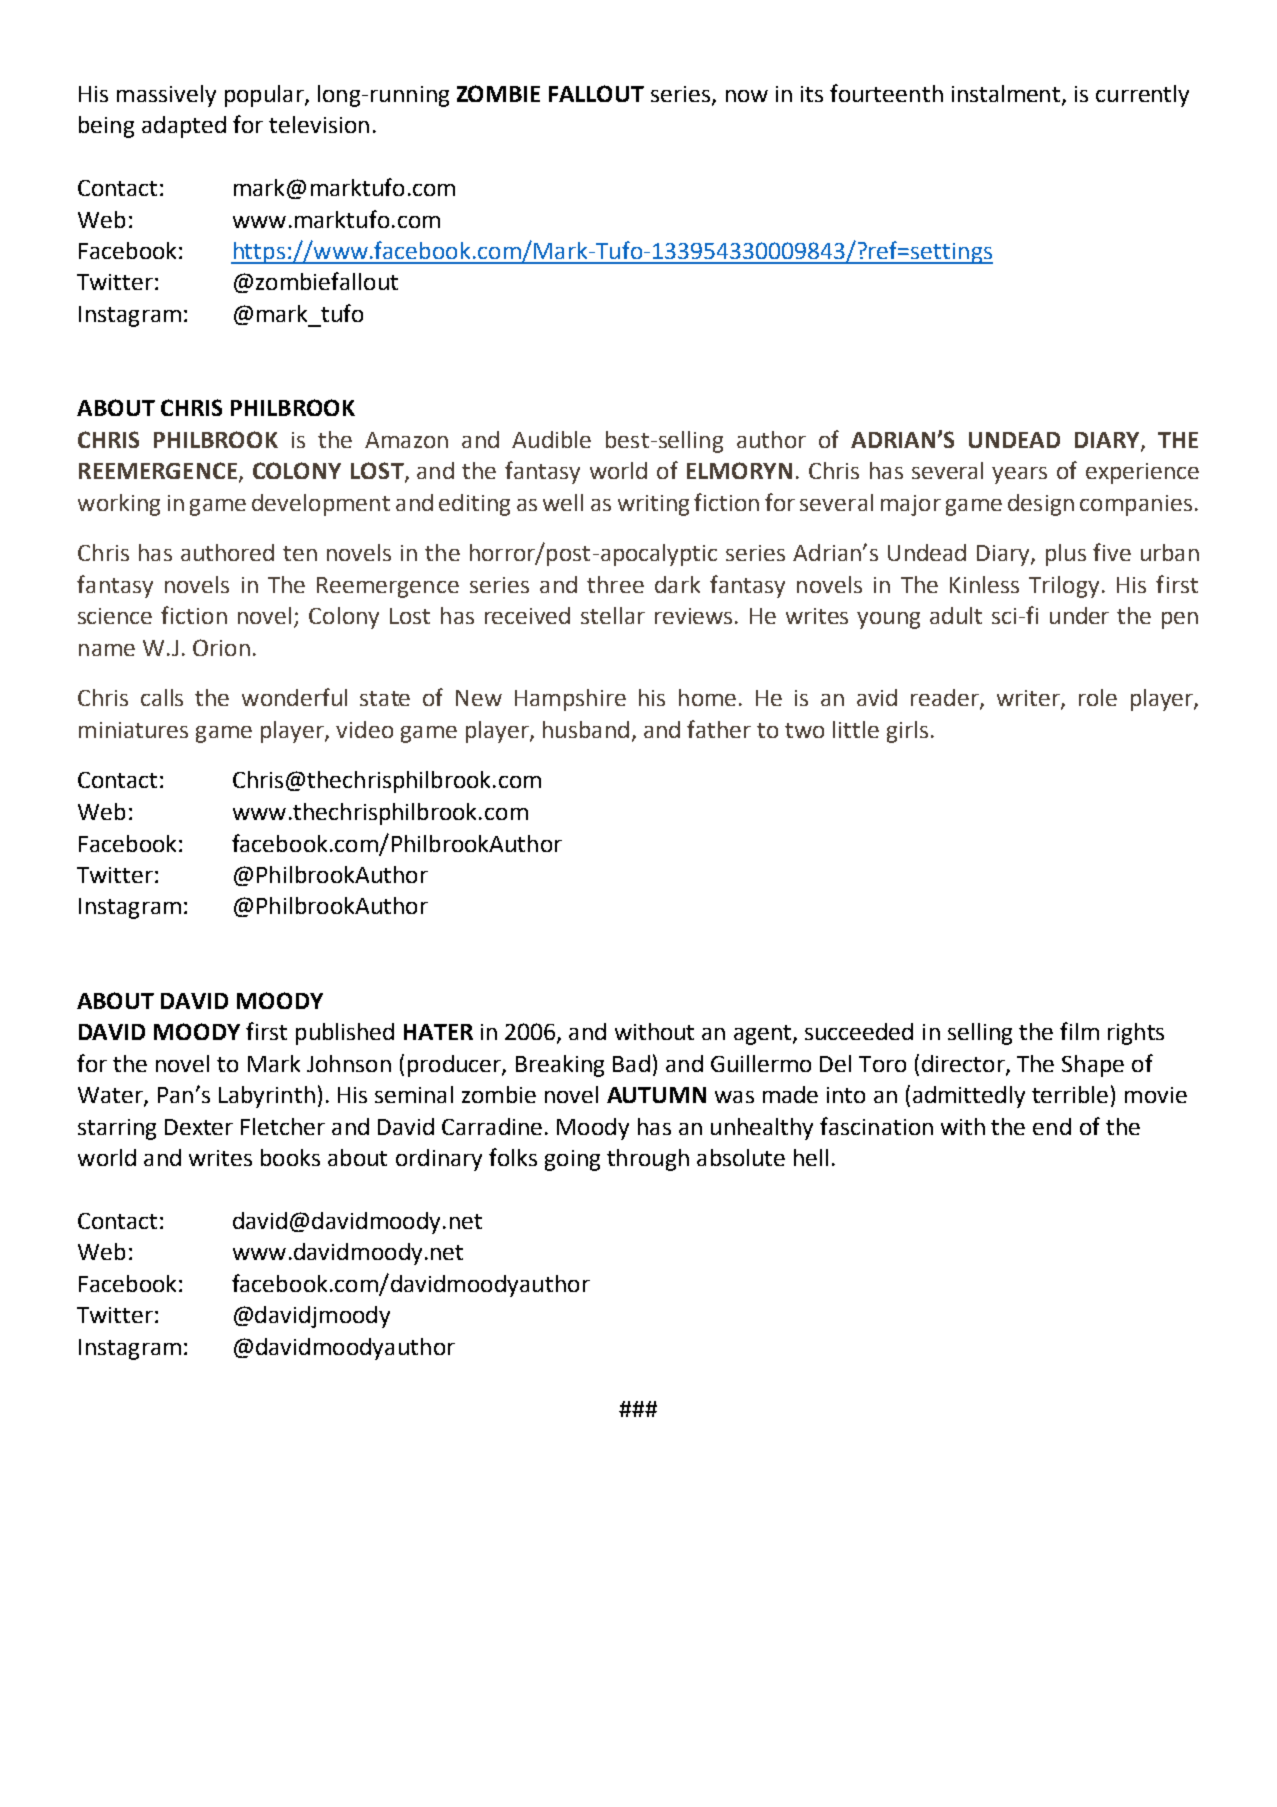 The image size is (1277, 1807). I want to click on Audible, so click(551, 439).
